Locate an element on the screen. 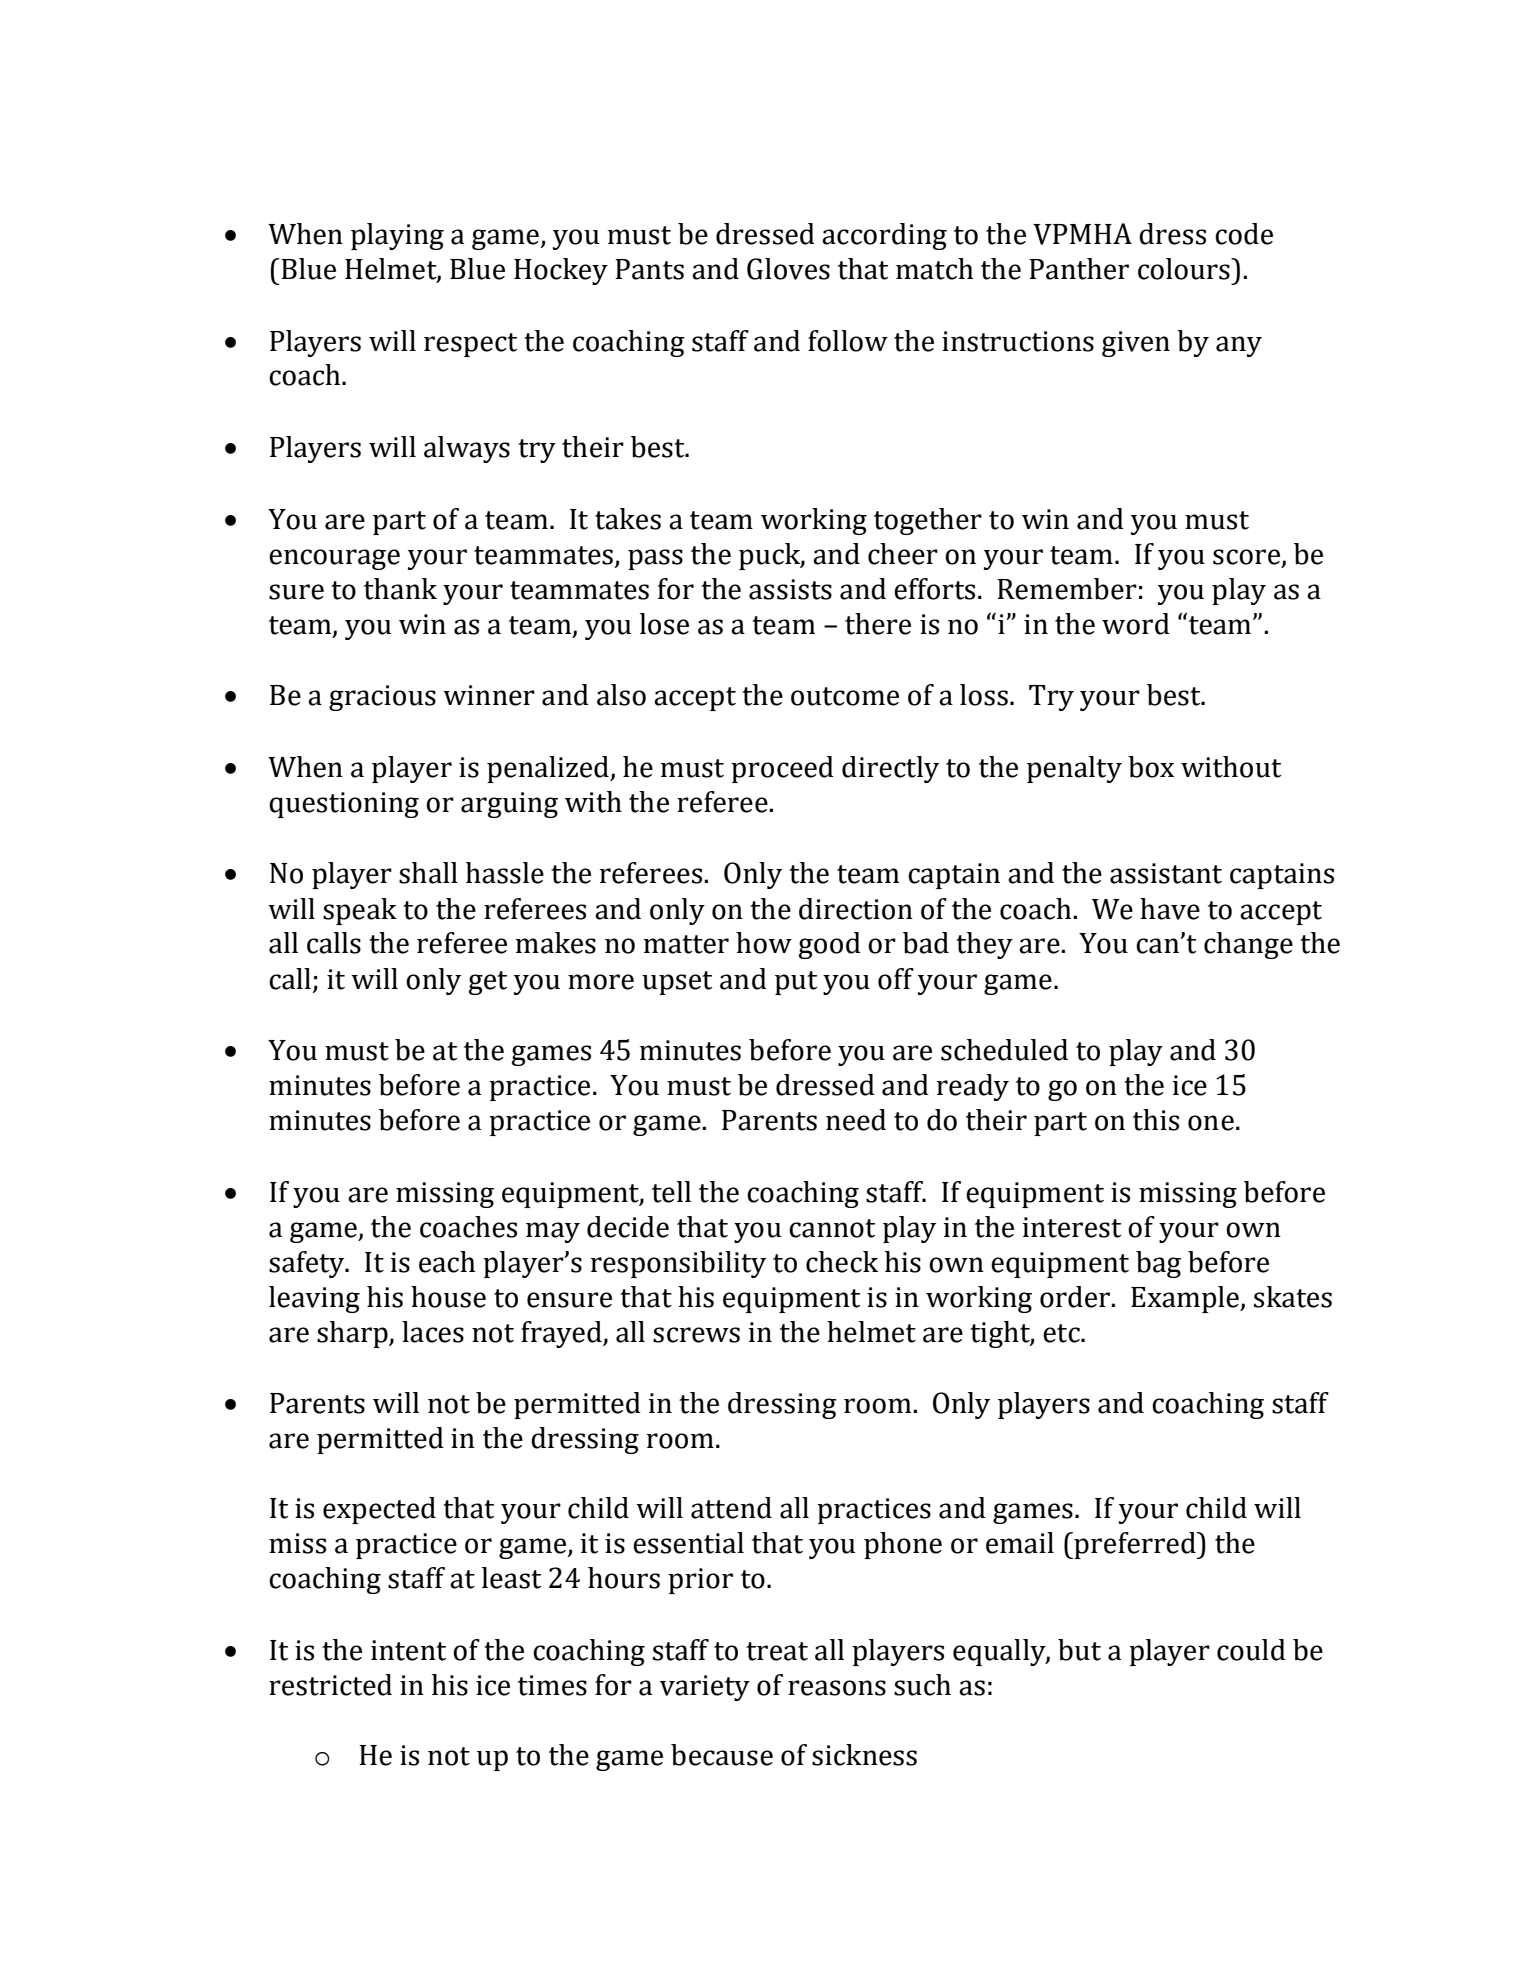 This screenshot has width=1522, height=1969. Gloves is located at coordinates (788, 269).
